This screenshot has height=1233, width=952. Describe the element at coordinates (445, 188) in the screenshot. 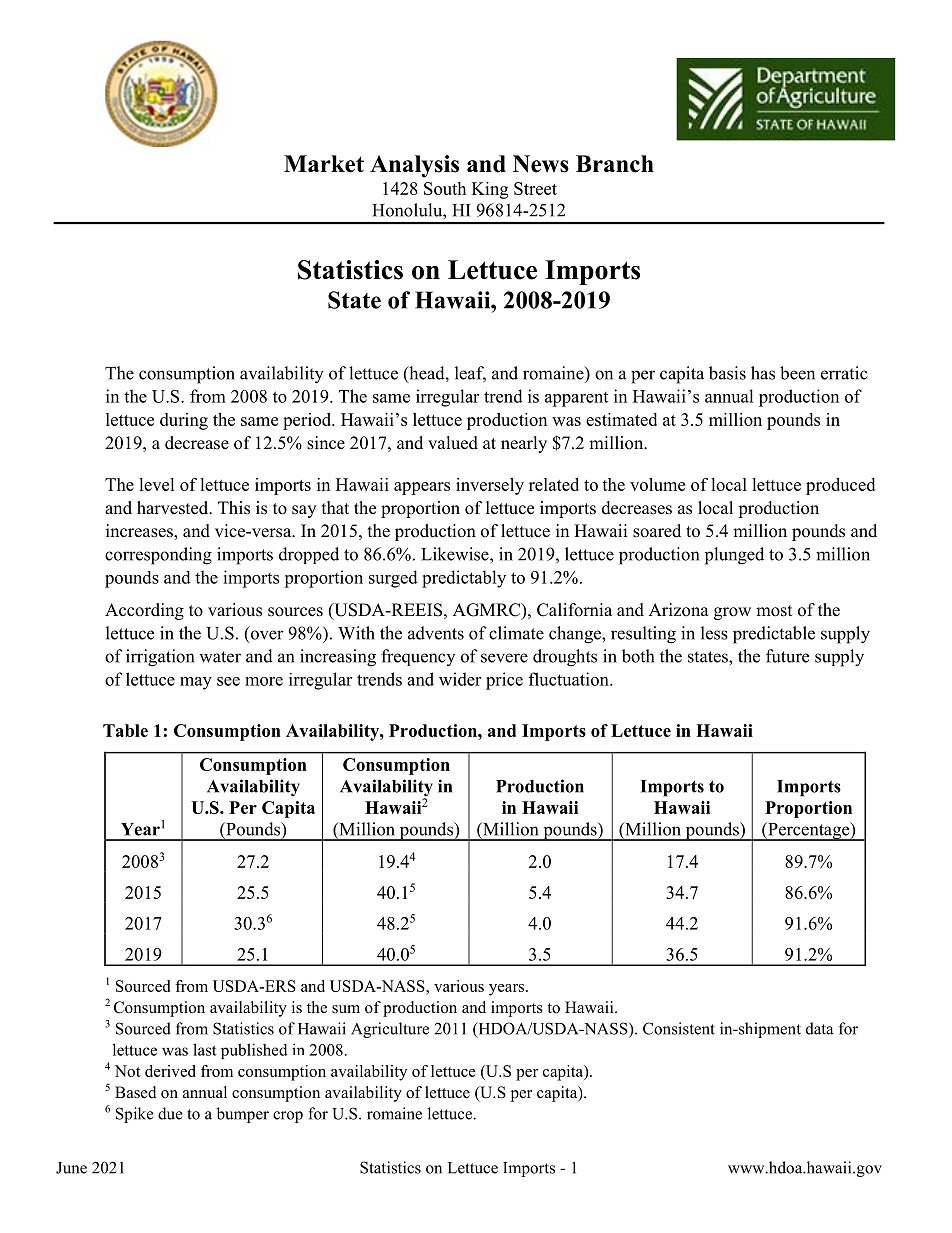

I see `South` at that location.
